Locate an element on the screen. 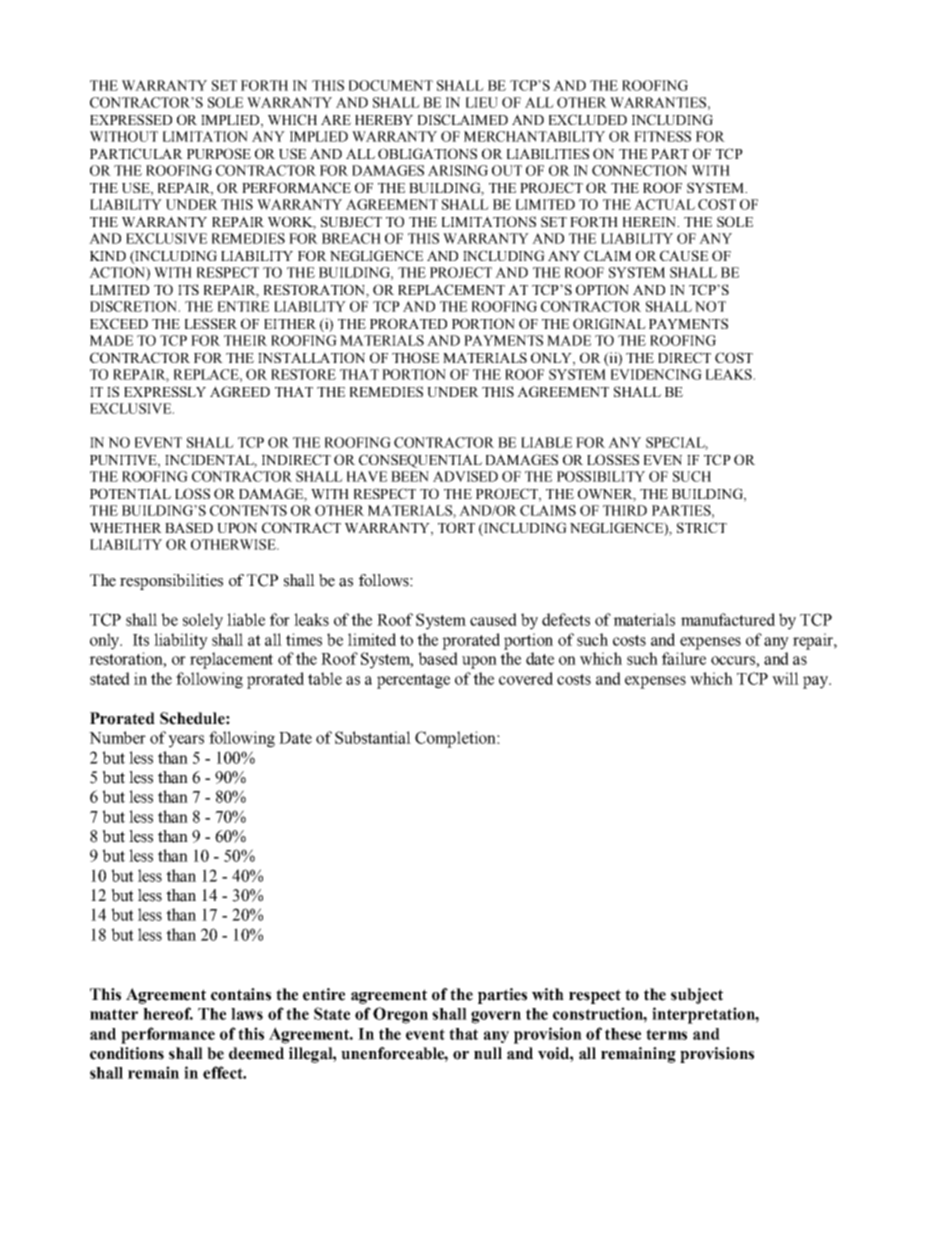  responsibilities is located at coordinates (171, 582).
